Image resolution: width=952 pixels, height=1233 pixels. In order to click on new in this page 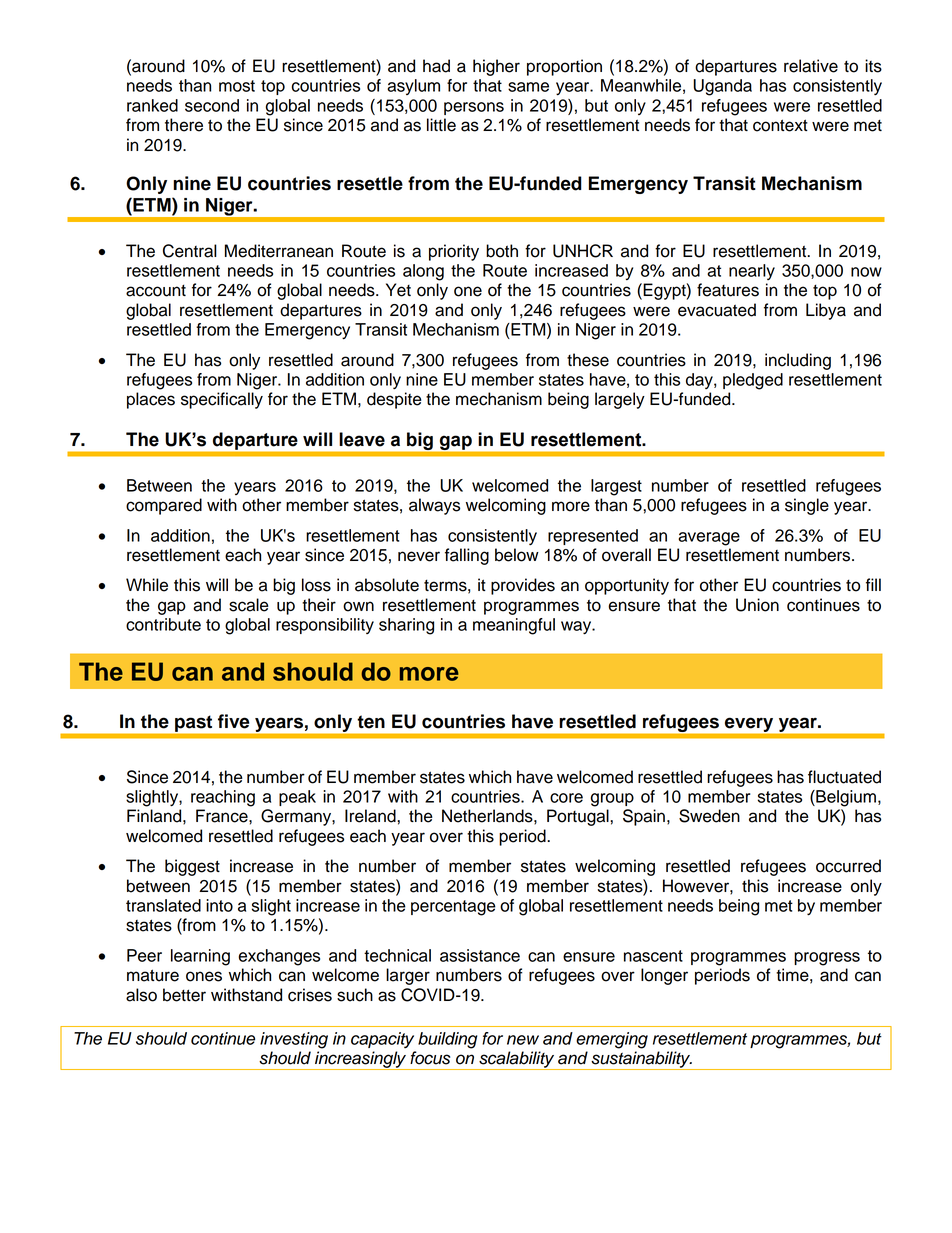, I will do `click(523, 1040)`.
